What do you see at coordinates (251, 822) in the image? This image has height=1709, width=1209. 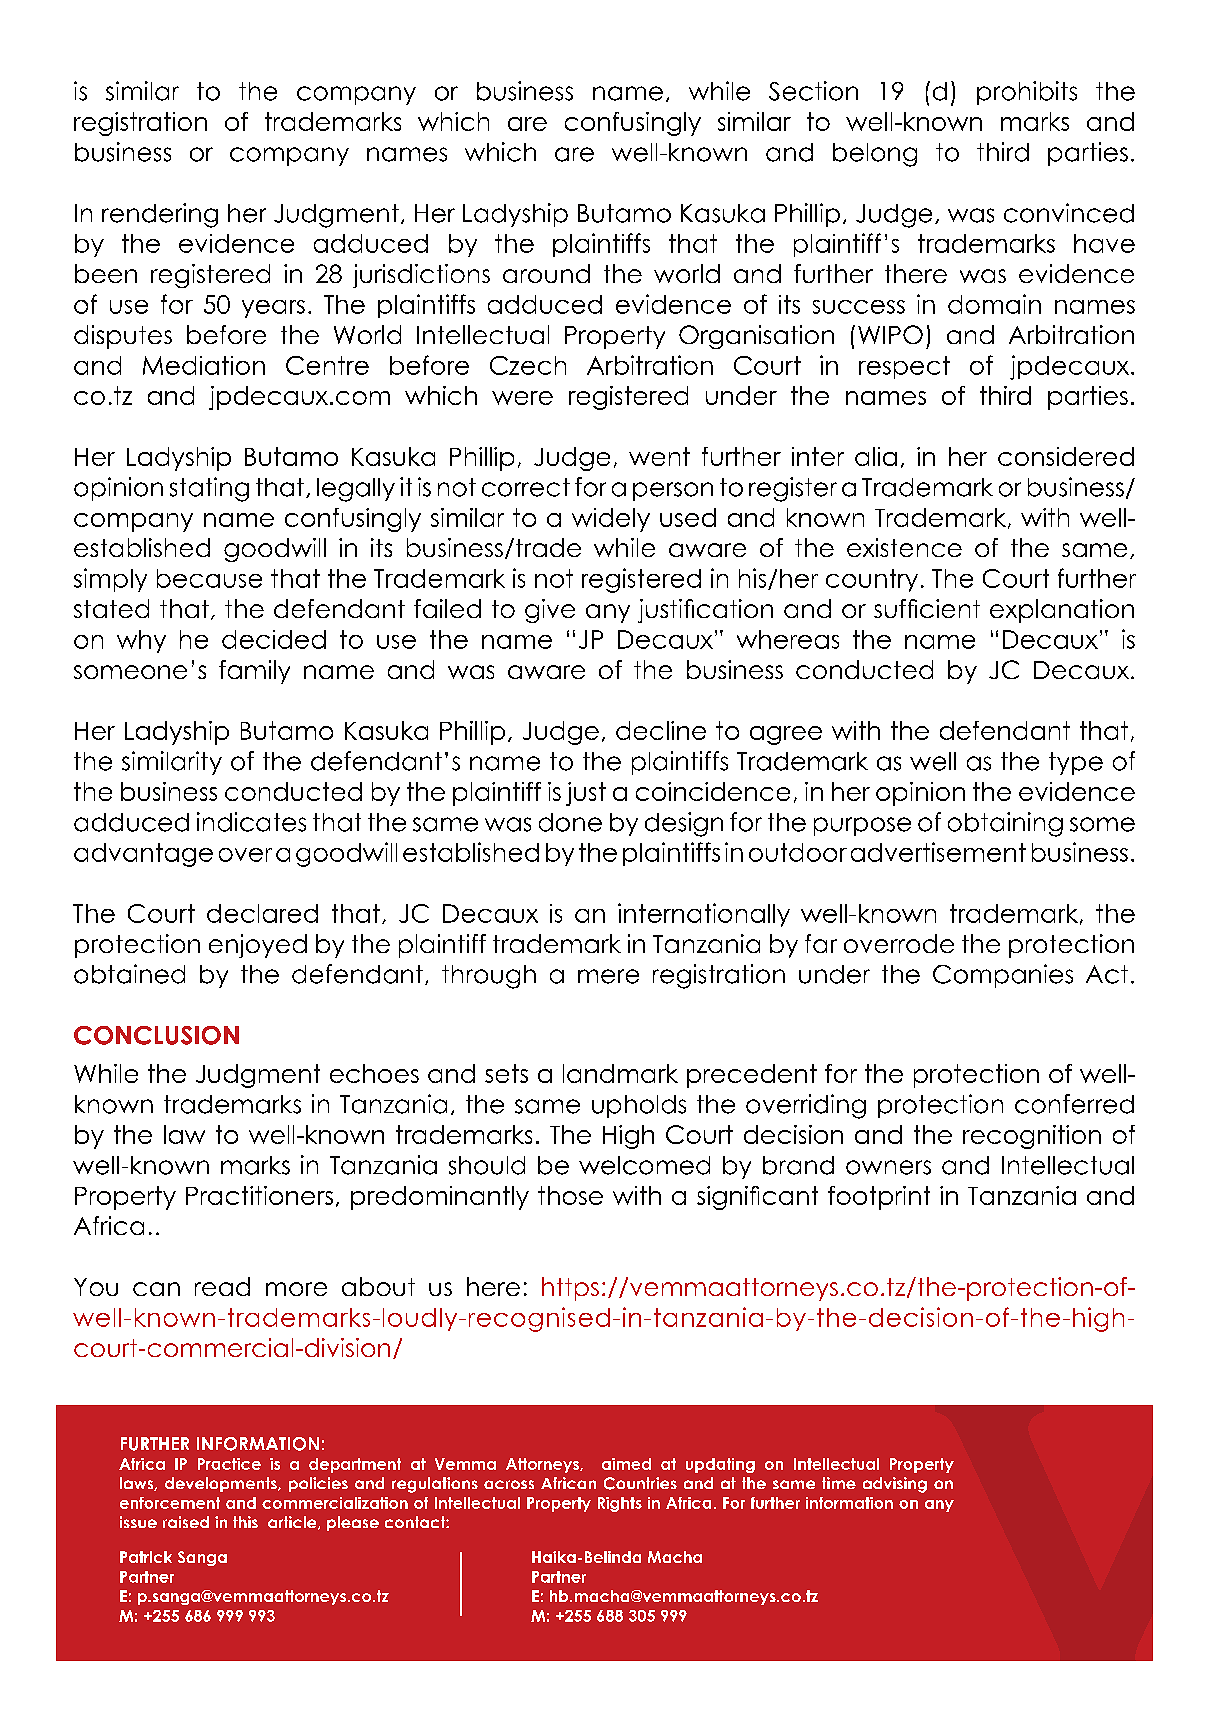 I see `indicates` at bounding box center [251, 822].
